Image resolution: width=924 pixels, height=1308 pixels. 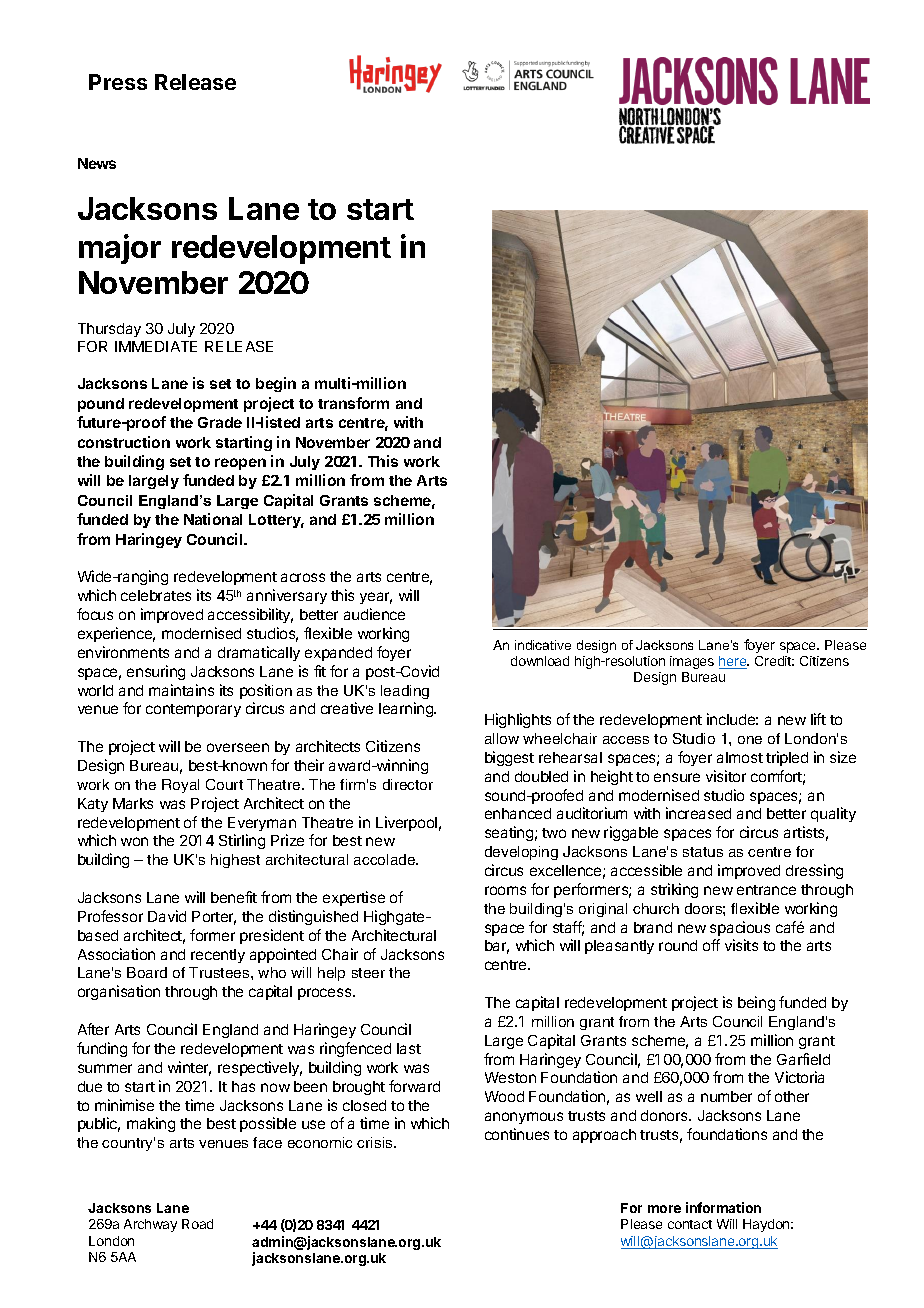 What do you see at coordinates (505, 890) in the screenshot?
I see `rooms` at bounding box center [505, 890].
